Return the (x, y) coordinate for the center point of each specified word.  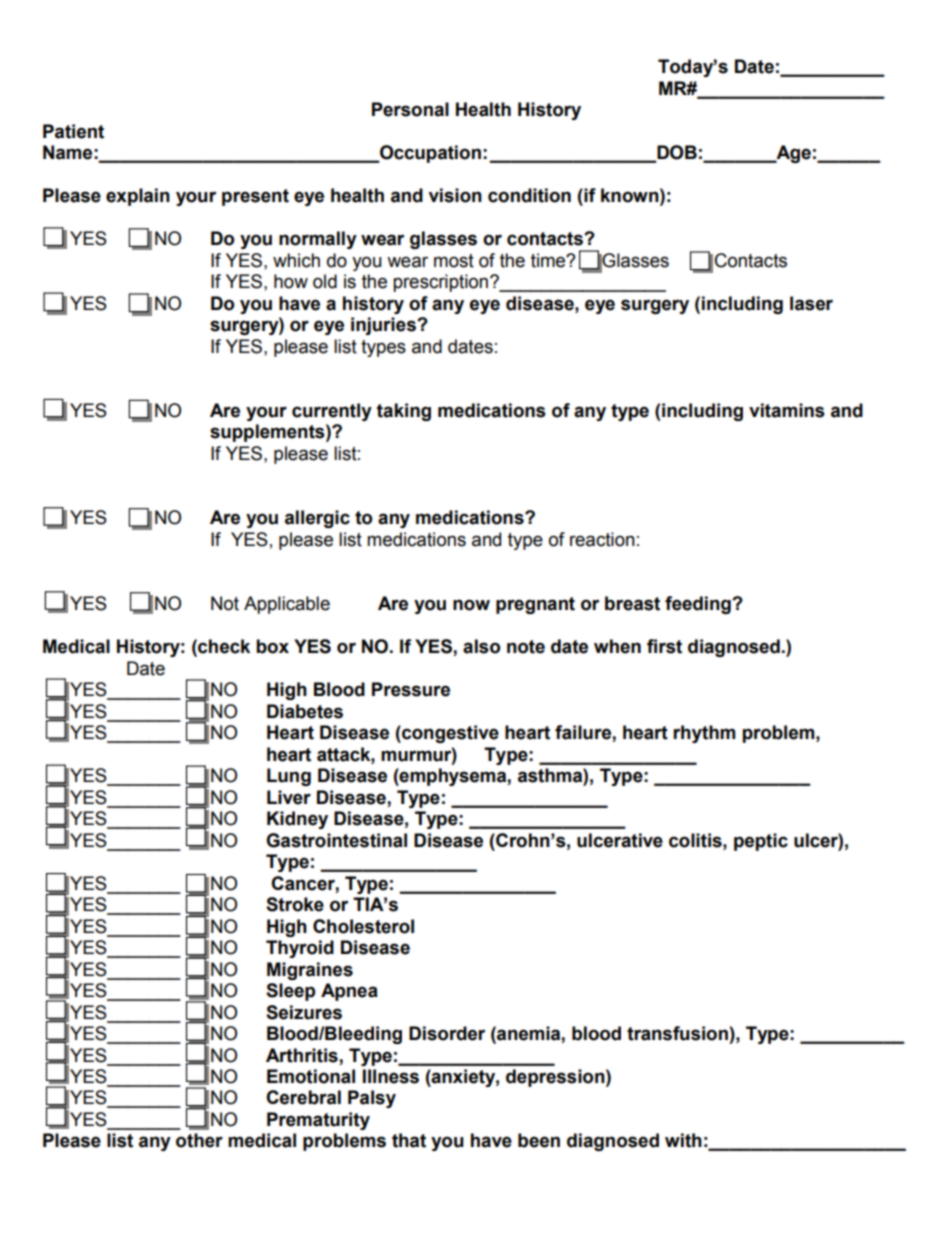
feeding (699, 605)
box (272, 646)
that (409, 1140)
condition (529, 195)
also (481, 646)
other (199, 1140)
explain (138, 197)
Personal (410, 109)
